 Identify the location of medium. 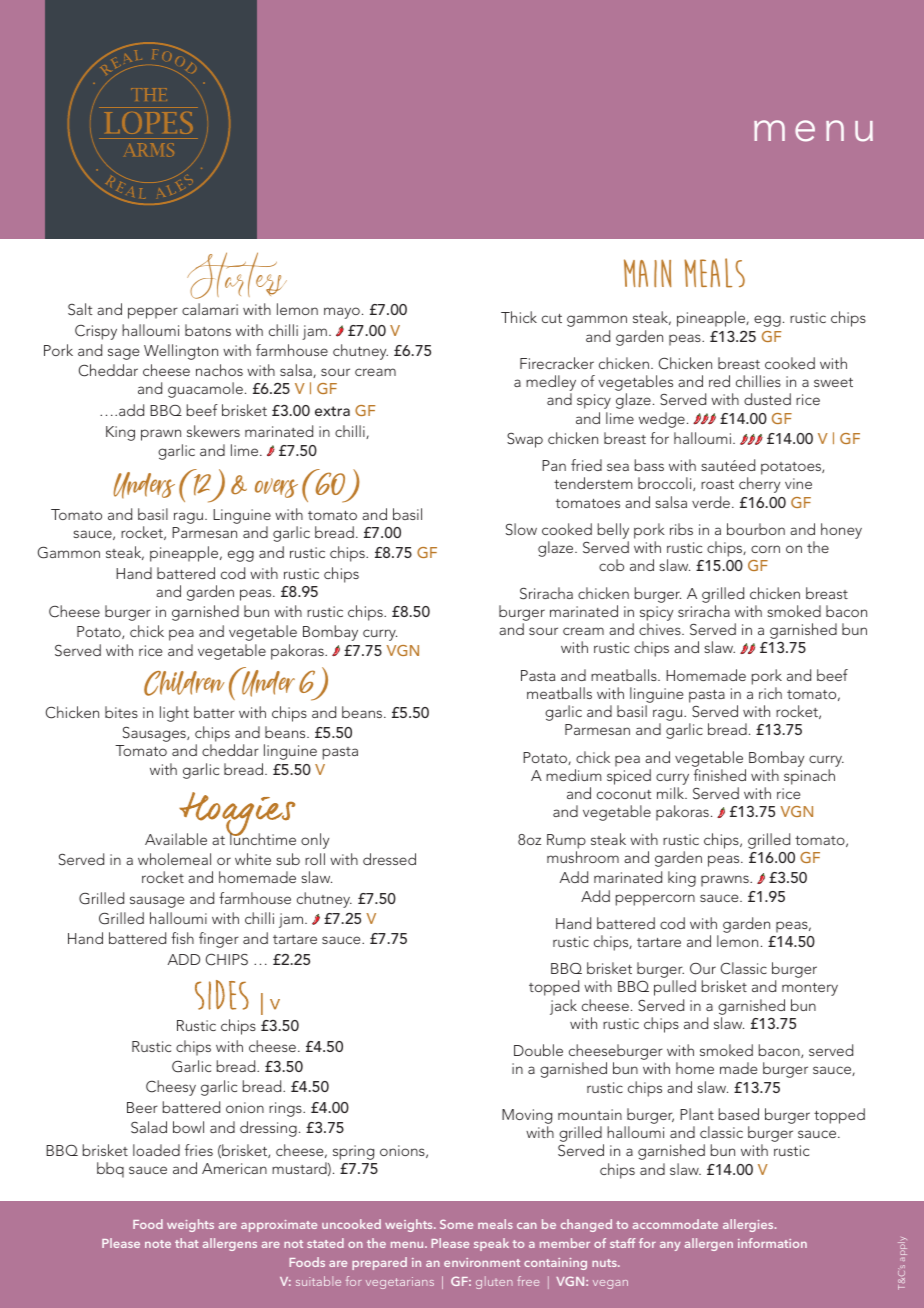
(574, 775).
